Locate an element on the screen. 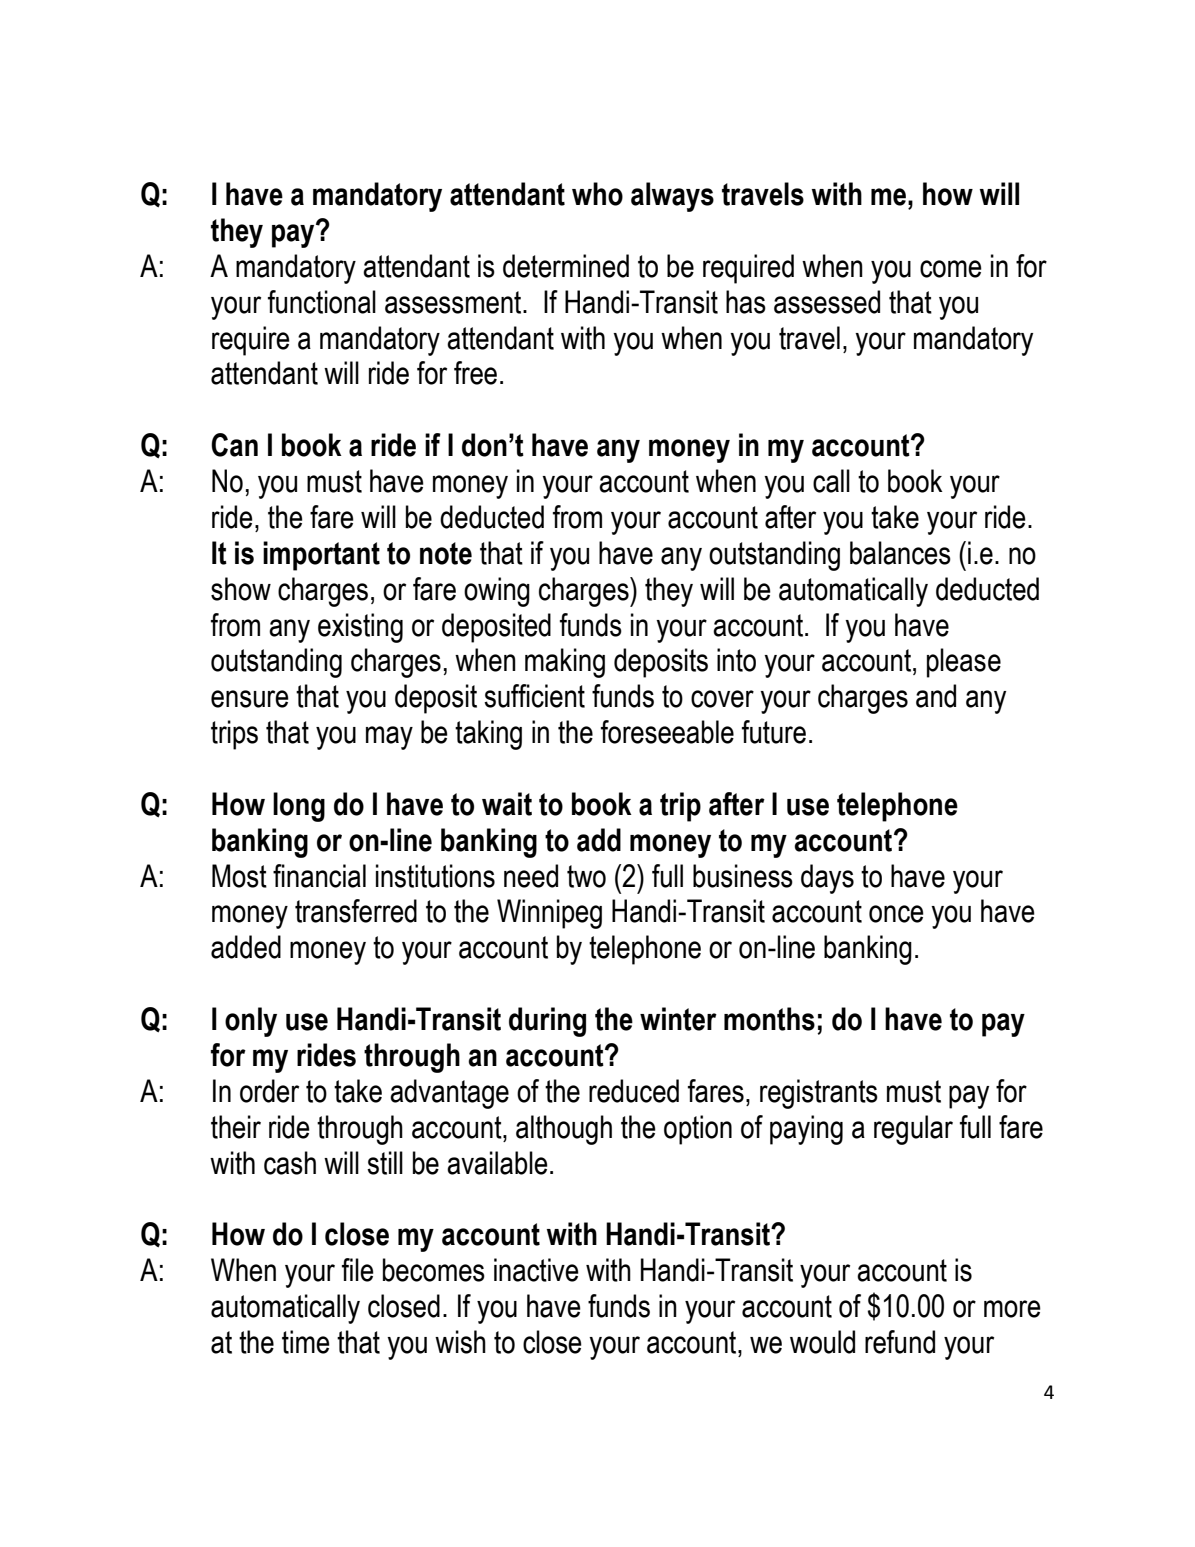 This screenshot has height=1547, width=1195. making is located at coordinates (565, 663).
